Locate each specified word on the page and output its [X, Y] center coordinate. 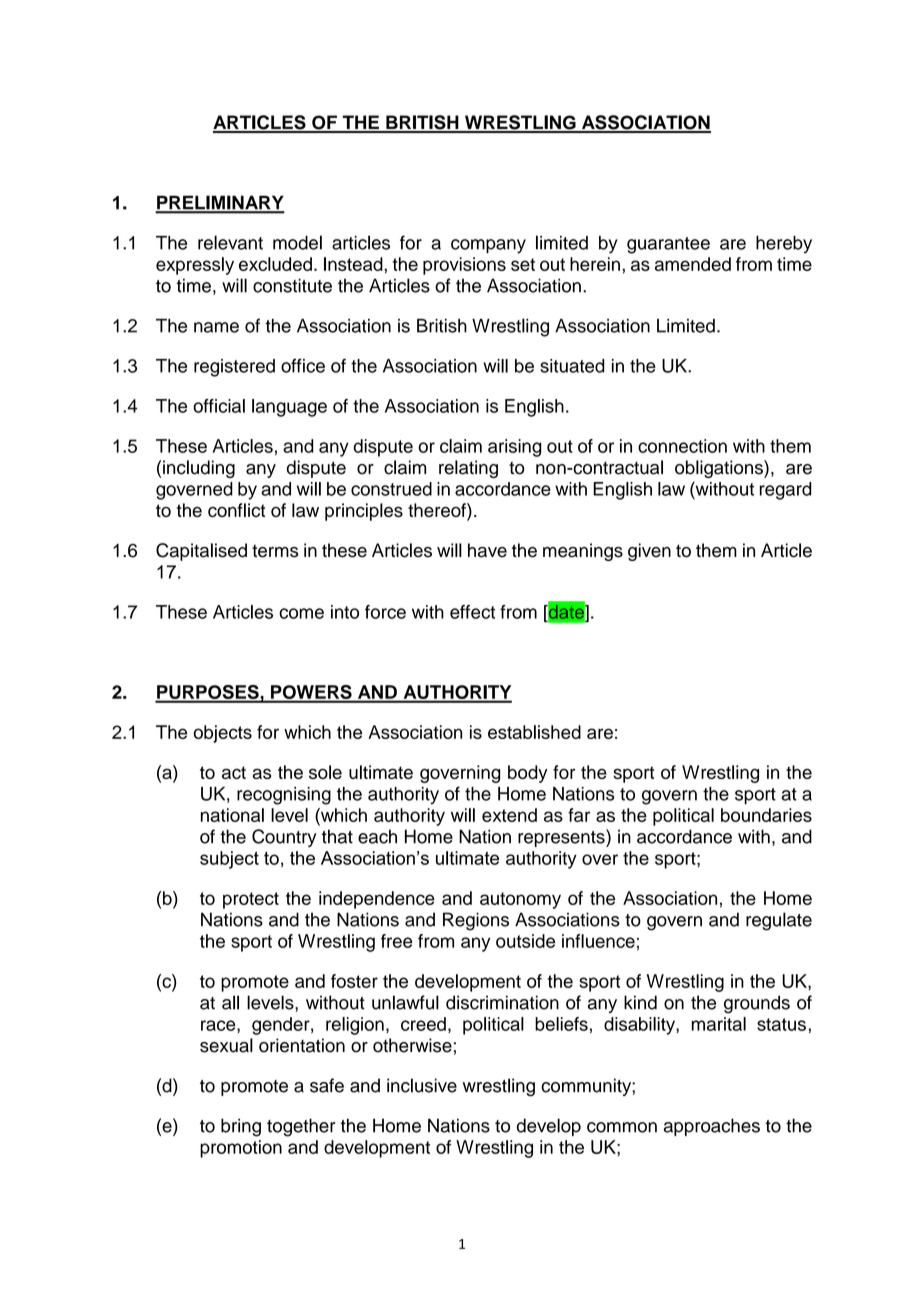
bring [241, 1127]
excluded [275, 264]
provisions [464, 266]
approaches [712, 1127]
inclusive [422, 1085]
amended [693, 264]
